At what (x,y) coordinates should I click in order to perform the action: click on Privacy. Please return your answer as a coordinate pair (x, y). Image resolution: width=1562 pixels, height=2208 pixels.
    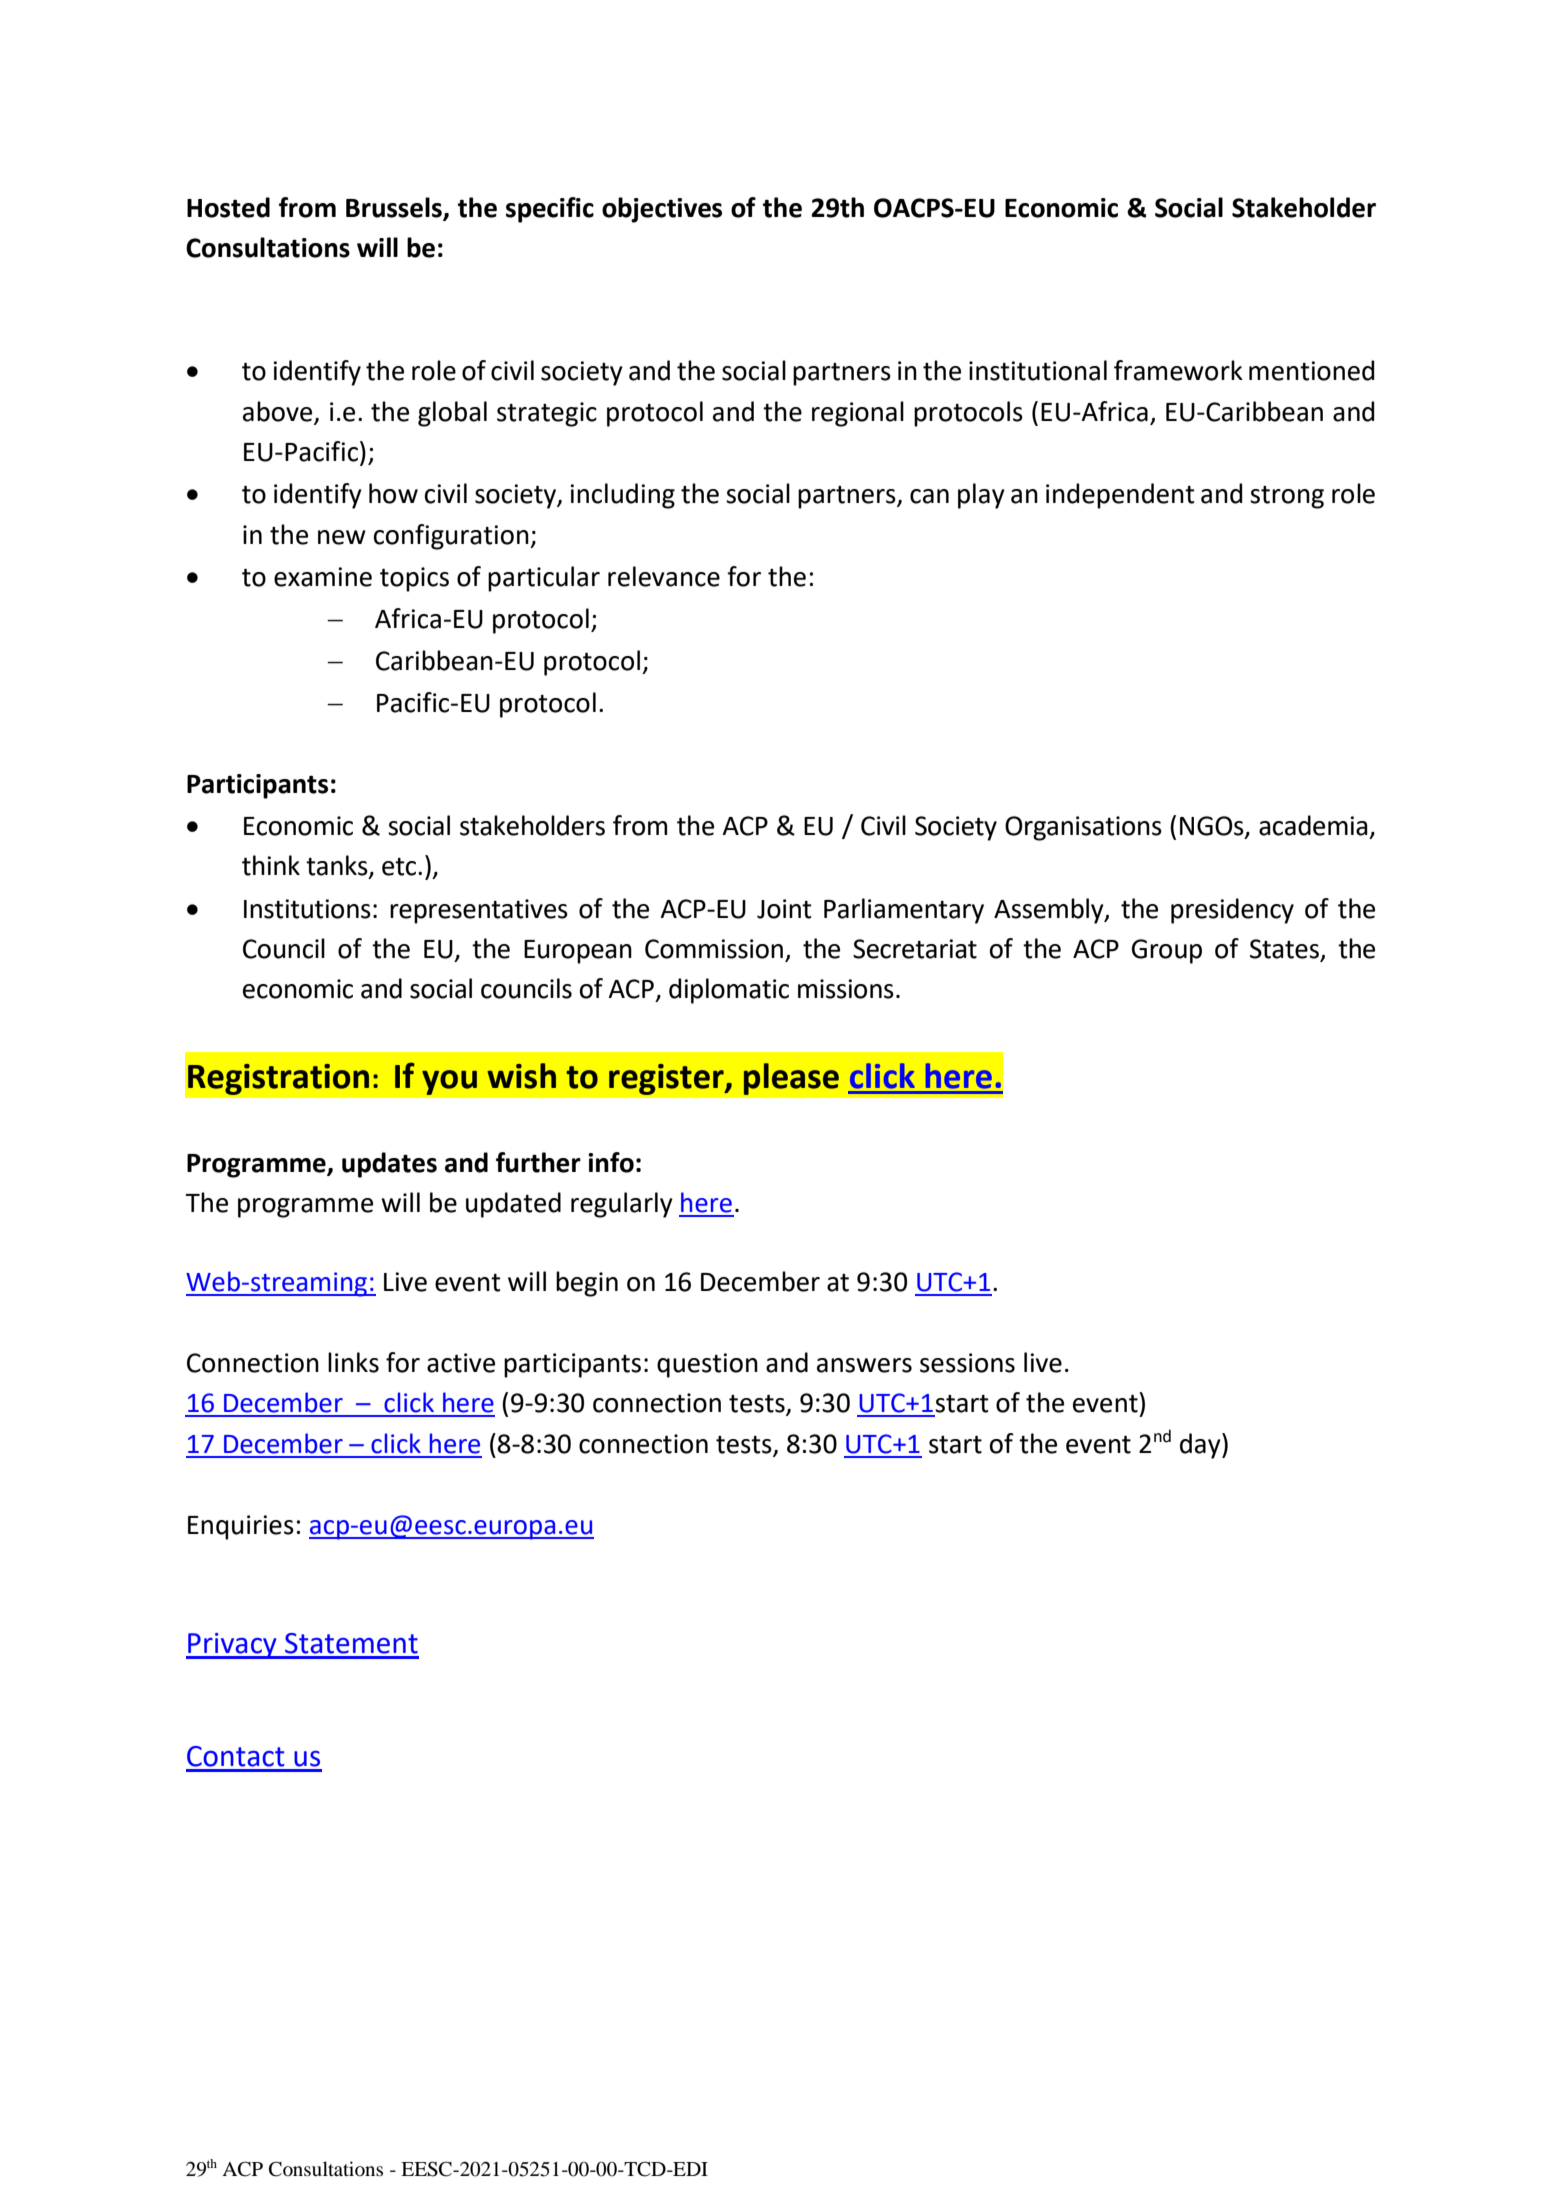
    Looking at the image, I should click on (232, 1646).
